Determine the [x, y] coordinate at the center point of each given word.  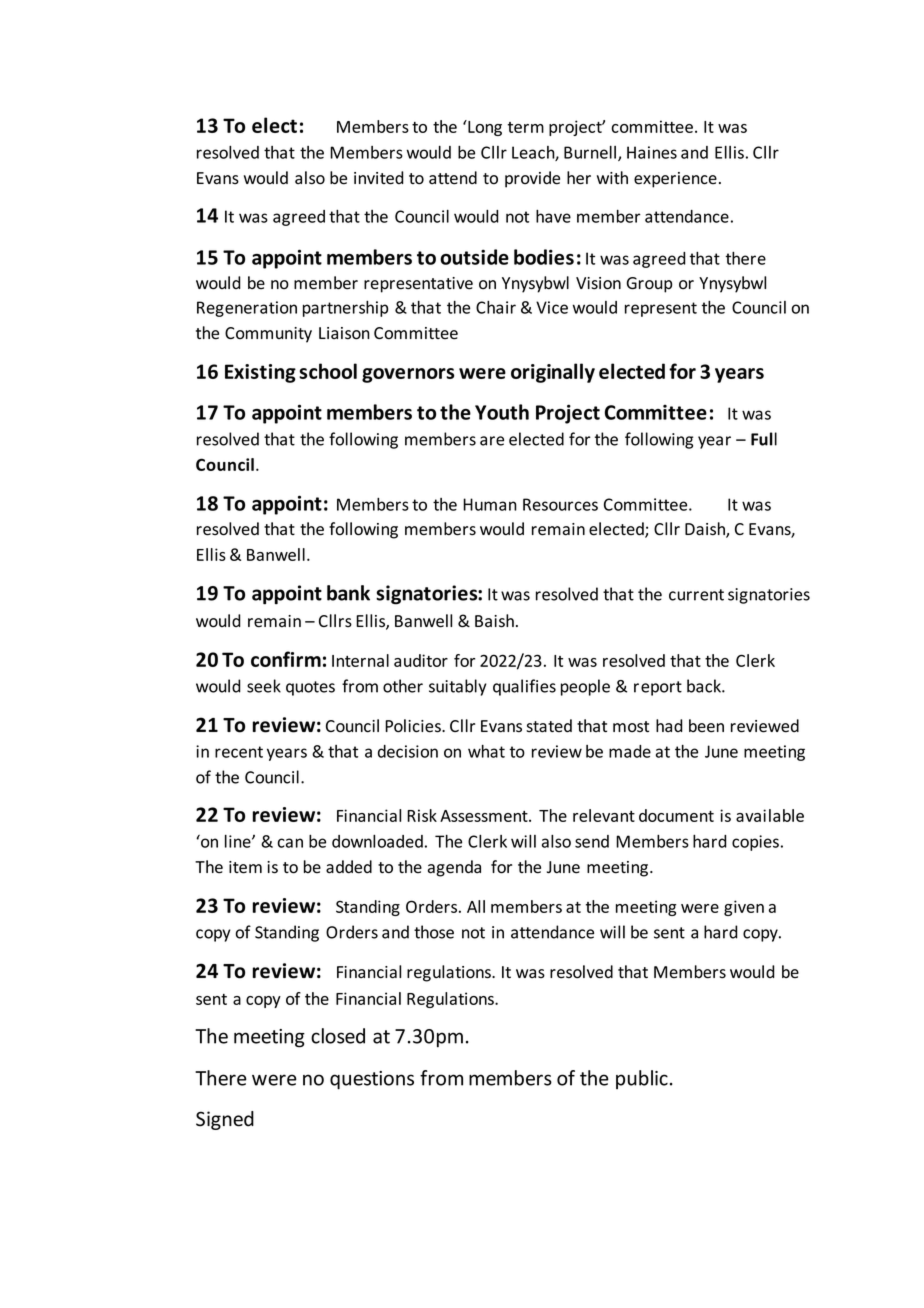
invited [378, 178]
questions [372, 1080]
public [642, 1079]
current [696, 595]
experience [675, 180]
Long [484, 128]
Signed [225, 1120]
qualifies [524, 687]
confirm [286, 659]
